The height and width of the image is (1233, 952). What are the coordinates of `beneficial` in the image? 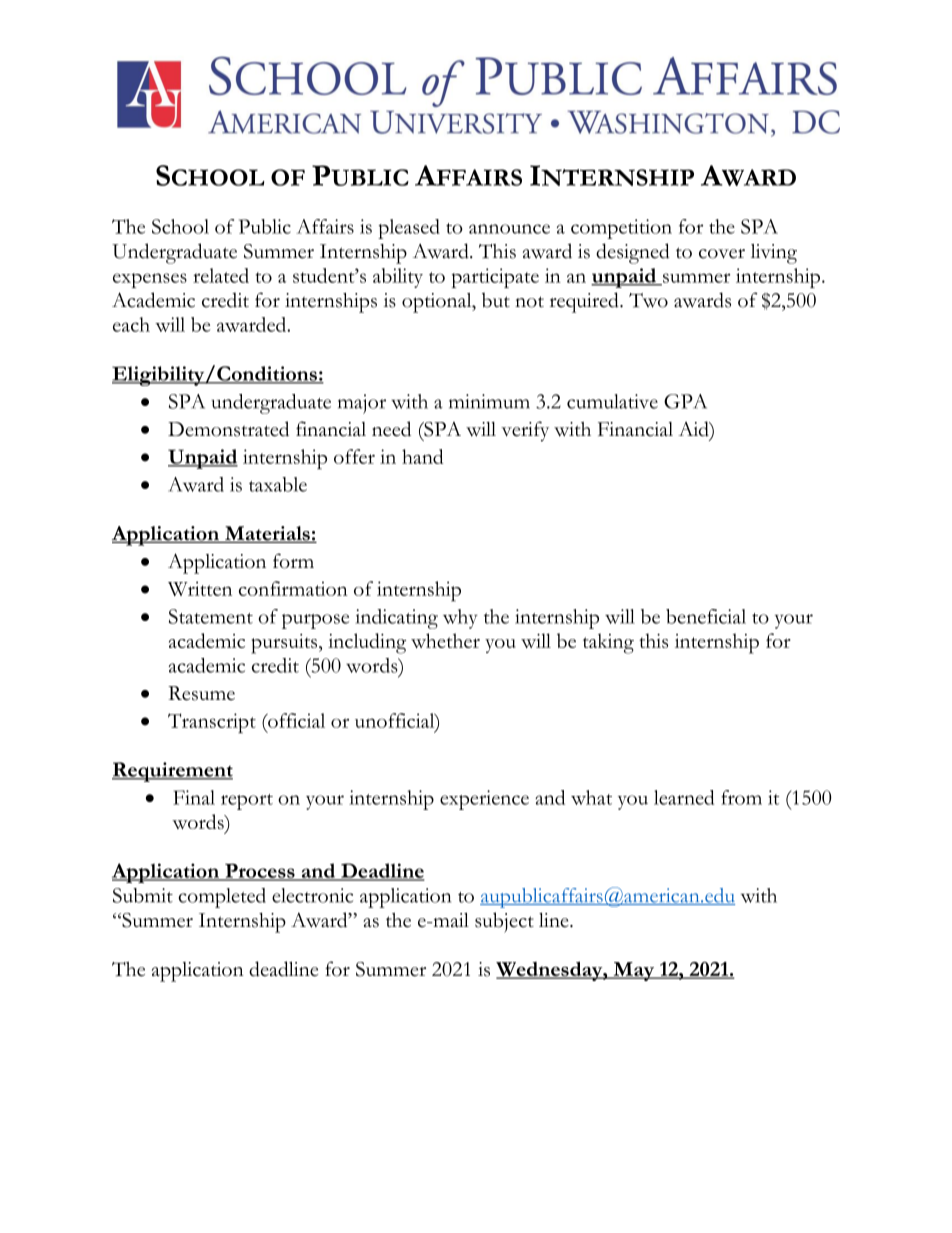 It's located at (706, 616).
